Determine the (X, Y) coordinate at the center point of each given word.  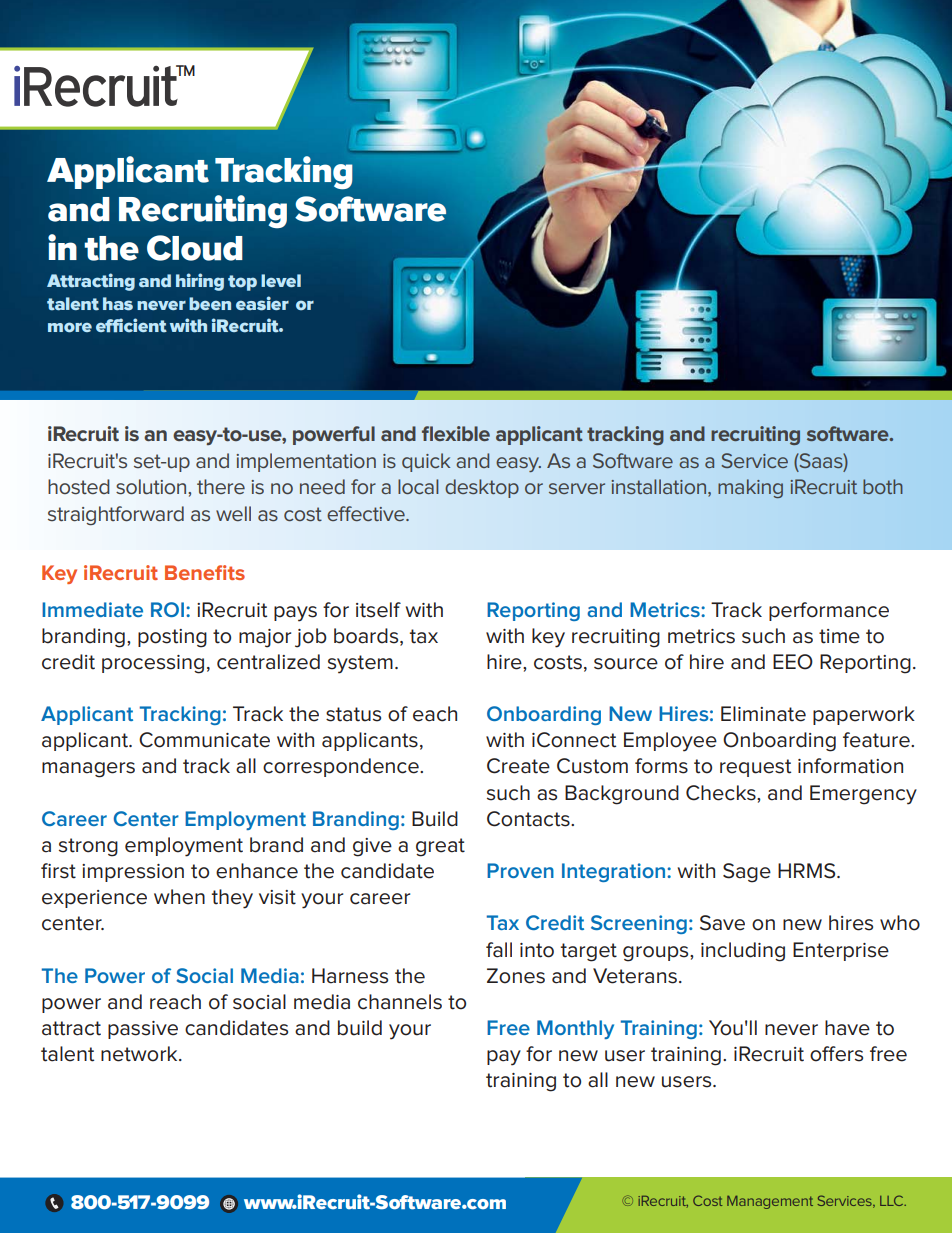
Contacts (529, 819)
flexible (456, 433)
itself (378, 610)
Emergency (863, 795)
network (140, 1054)
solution (152, 486)
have (847, 1028)
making (750, 488)
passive (143, 1030)
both (883, 486)
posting (172, 638)
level (281, 280)
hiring (200, 282)
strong (88, 847)
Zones (516, 976)
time (839, 636)
